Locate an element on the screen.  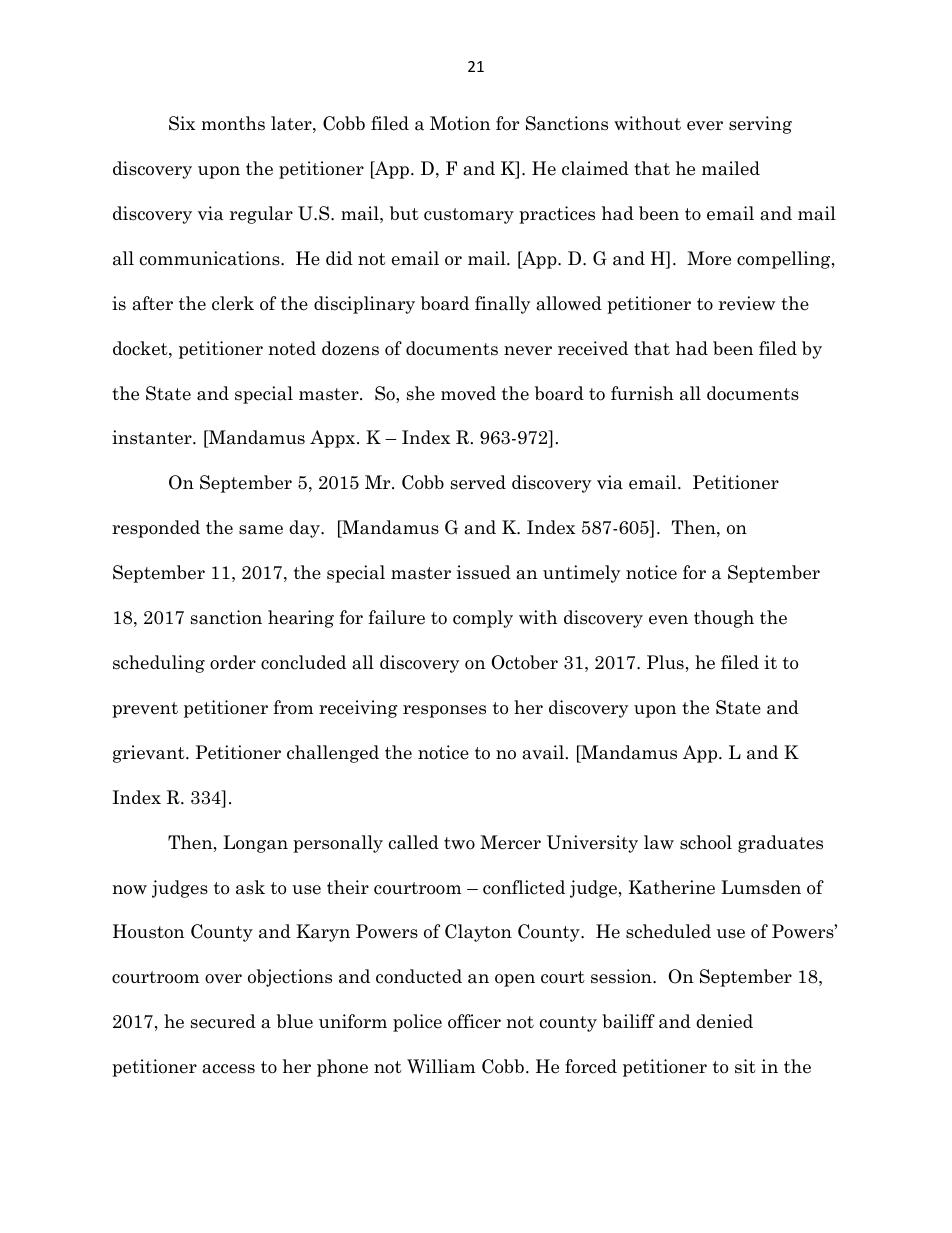
Motion is located at coordinates (460, 123).
